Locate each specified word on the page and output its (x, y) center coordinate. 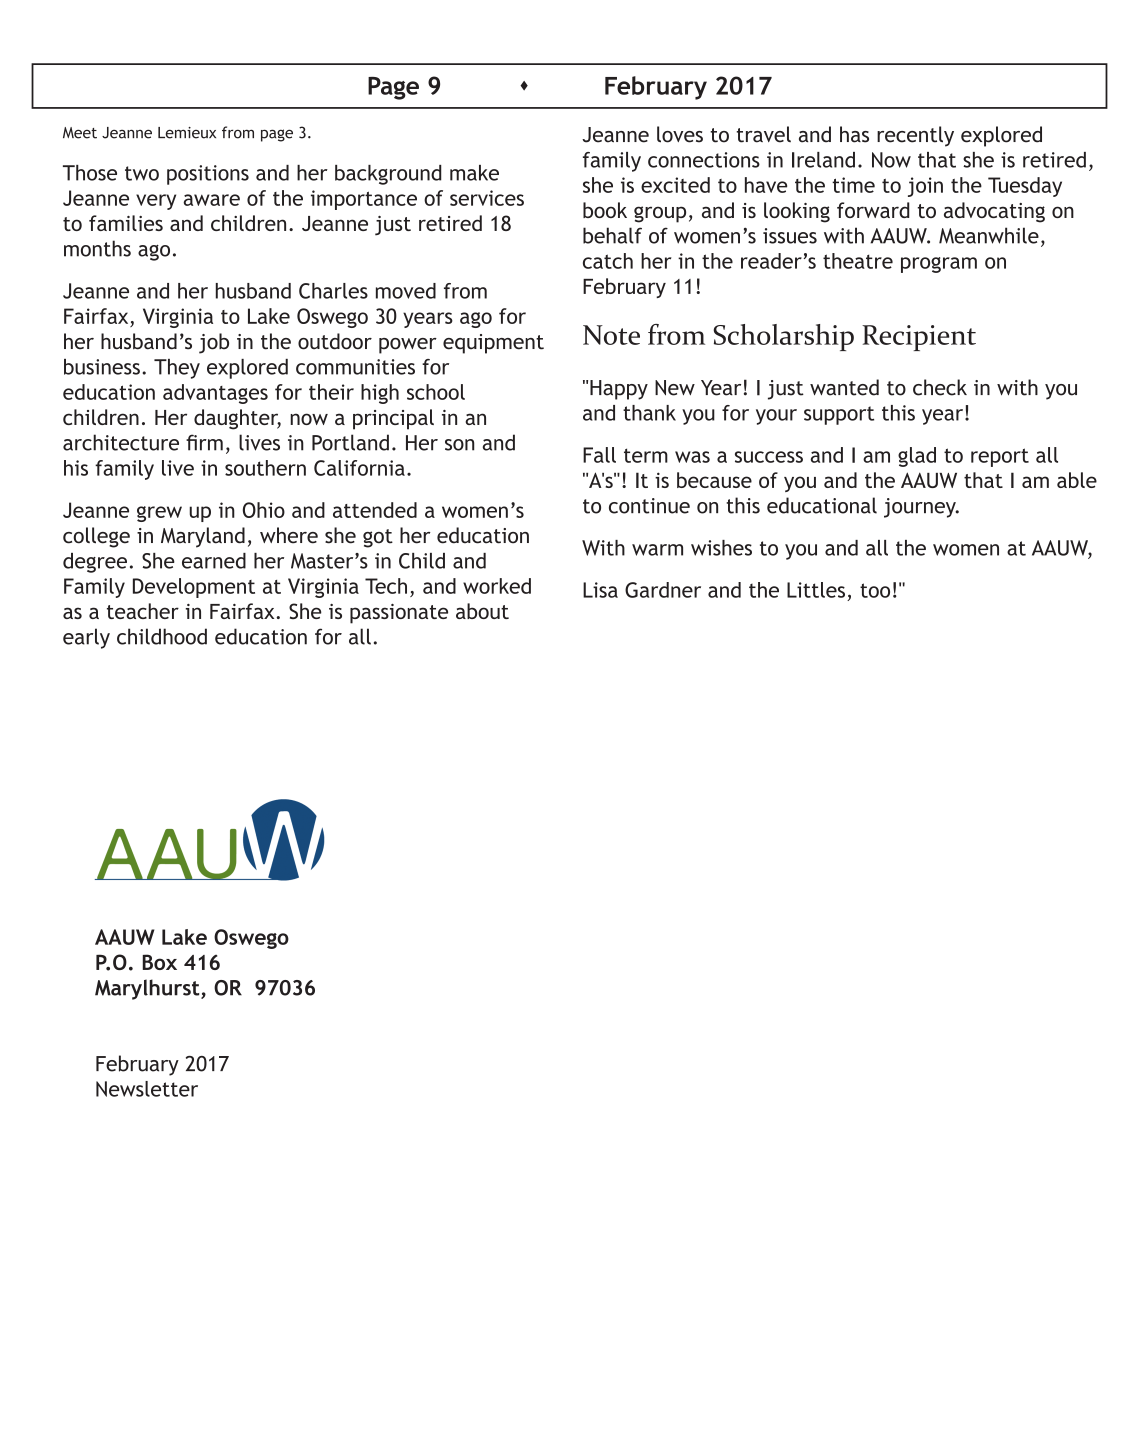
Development (194, 588)
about (482, 611)
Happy (619, 390)
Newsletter (147, 1089)
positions (208, 175)
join (925, 187)
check (940, 387)
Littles (816, 590)
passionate (399, 614)
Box (159, 962)
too (875, 590)
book (605, 210)
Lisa (600, 590)
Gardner (663, 590)
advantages (215, 394)
